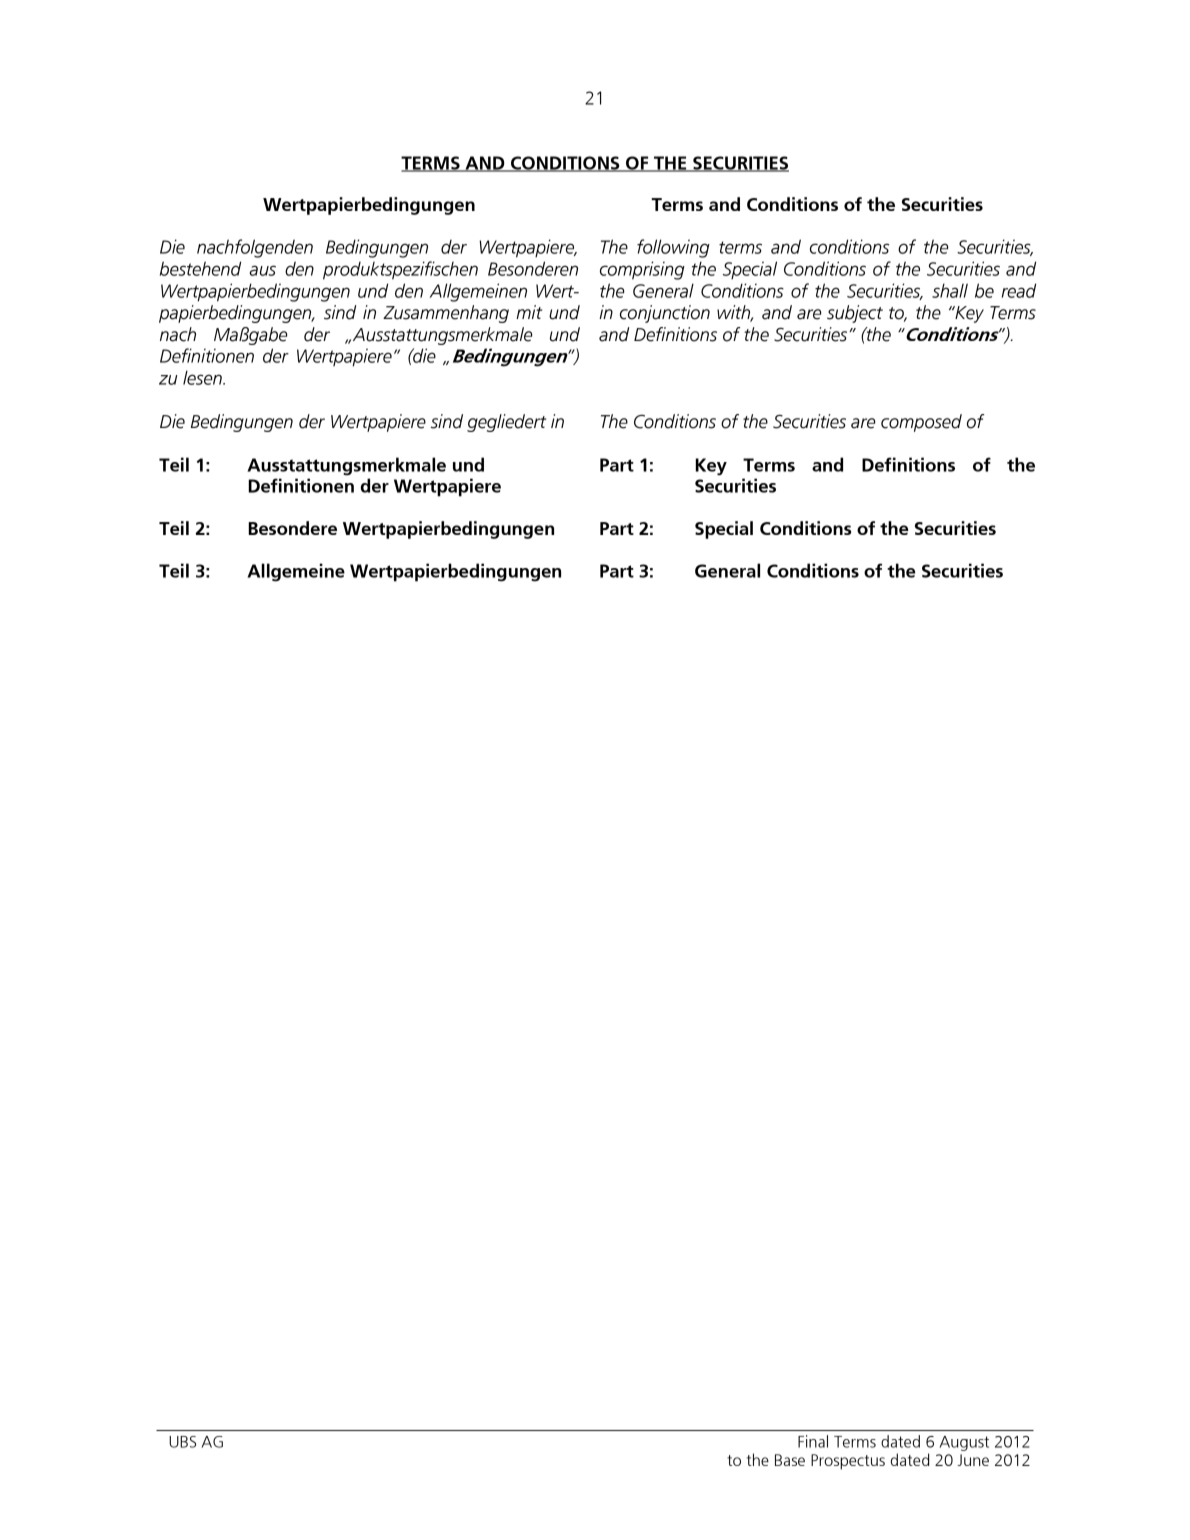 Image resolution: width=1190 pixels, height=1540 pixels. I want to click on lesen, so click(203, 377).
